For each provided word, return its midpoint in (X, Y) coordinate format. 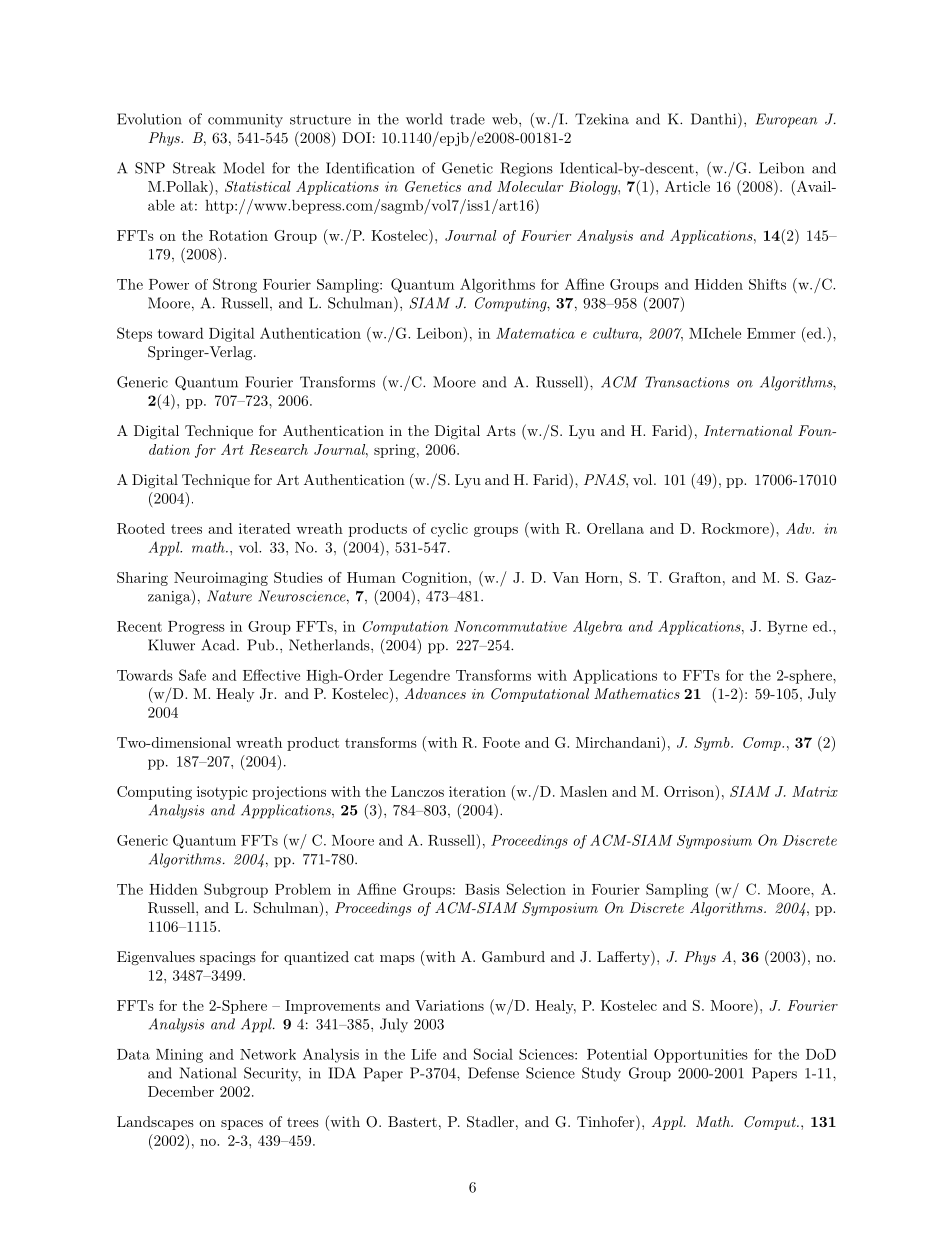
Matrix (815, 791)
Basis (482, 889)
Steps (134, 334)
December (181, 1091)
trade (467, 119)
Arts (501, 430)
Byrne (787, 628)
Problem (303, 889)
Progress (196, 628)
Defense (493, 1073)
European (786, 120)
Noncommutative (510, 626)
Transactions (687, 382)
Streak (194, 168)
